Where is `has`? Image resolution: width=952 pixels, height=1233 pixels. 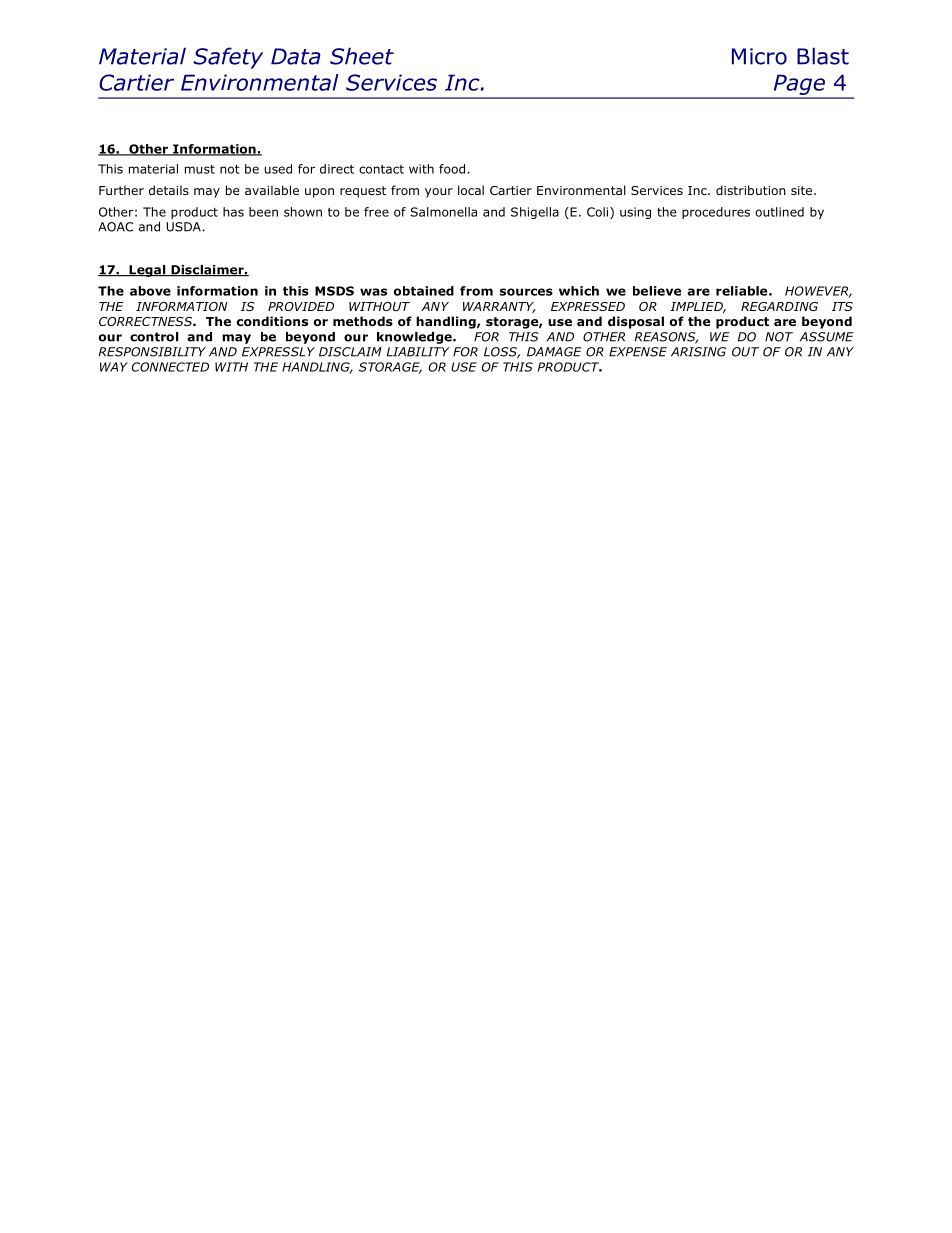 has is located at coordinates (233, 212).
